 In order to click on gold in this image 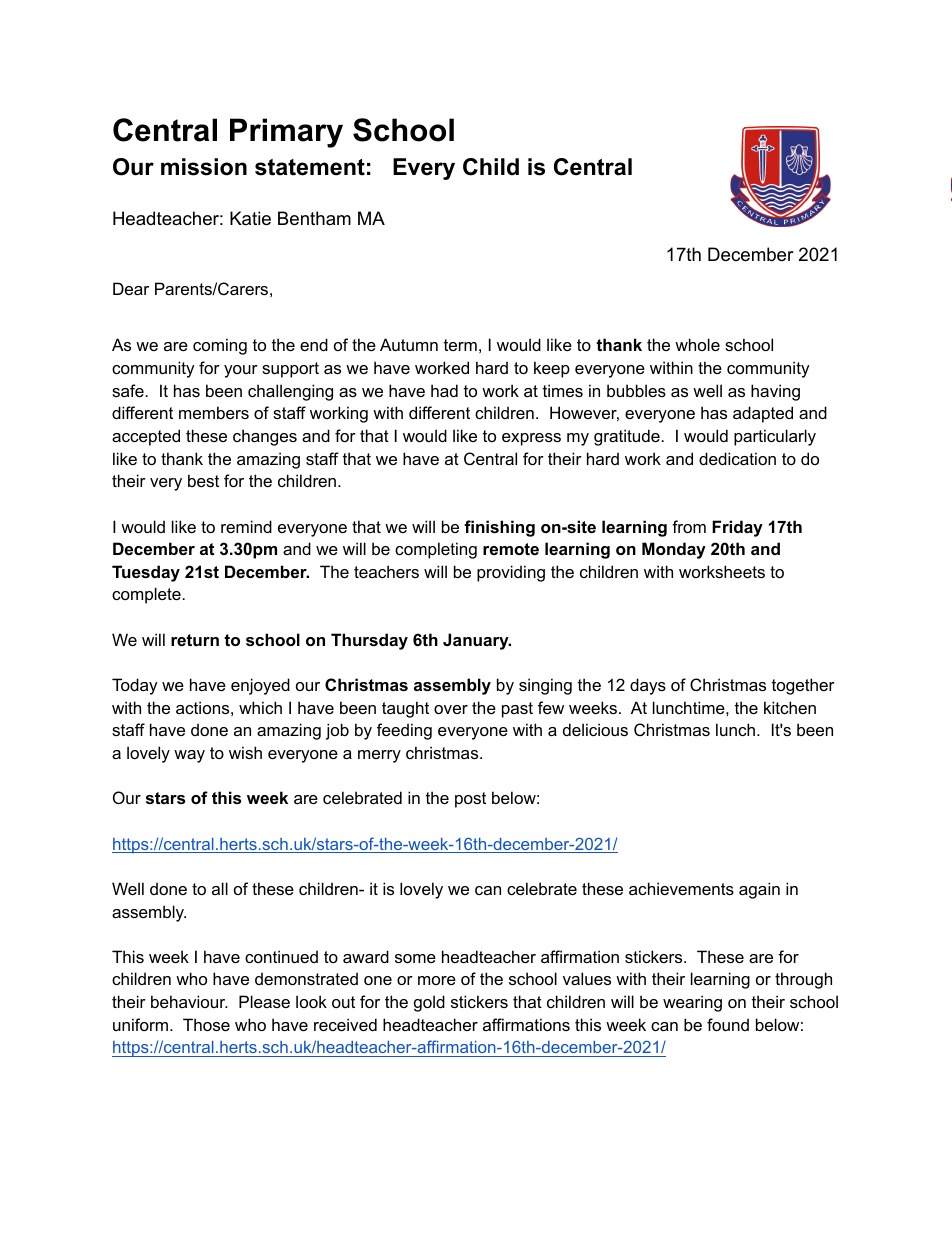, I will do `click(429, 1003)`.
